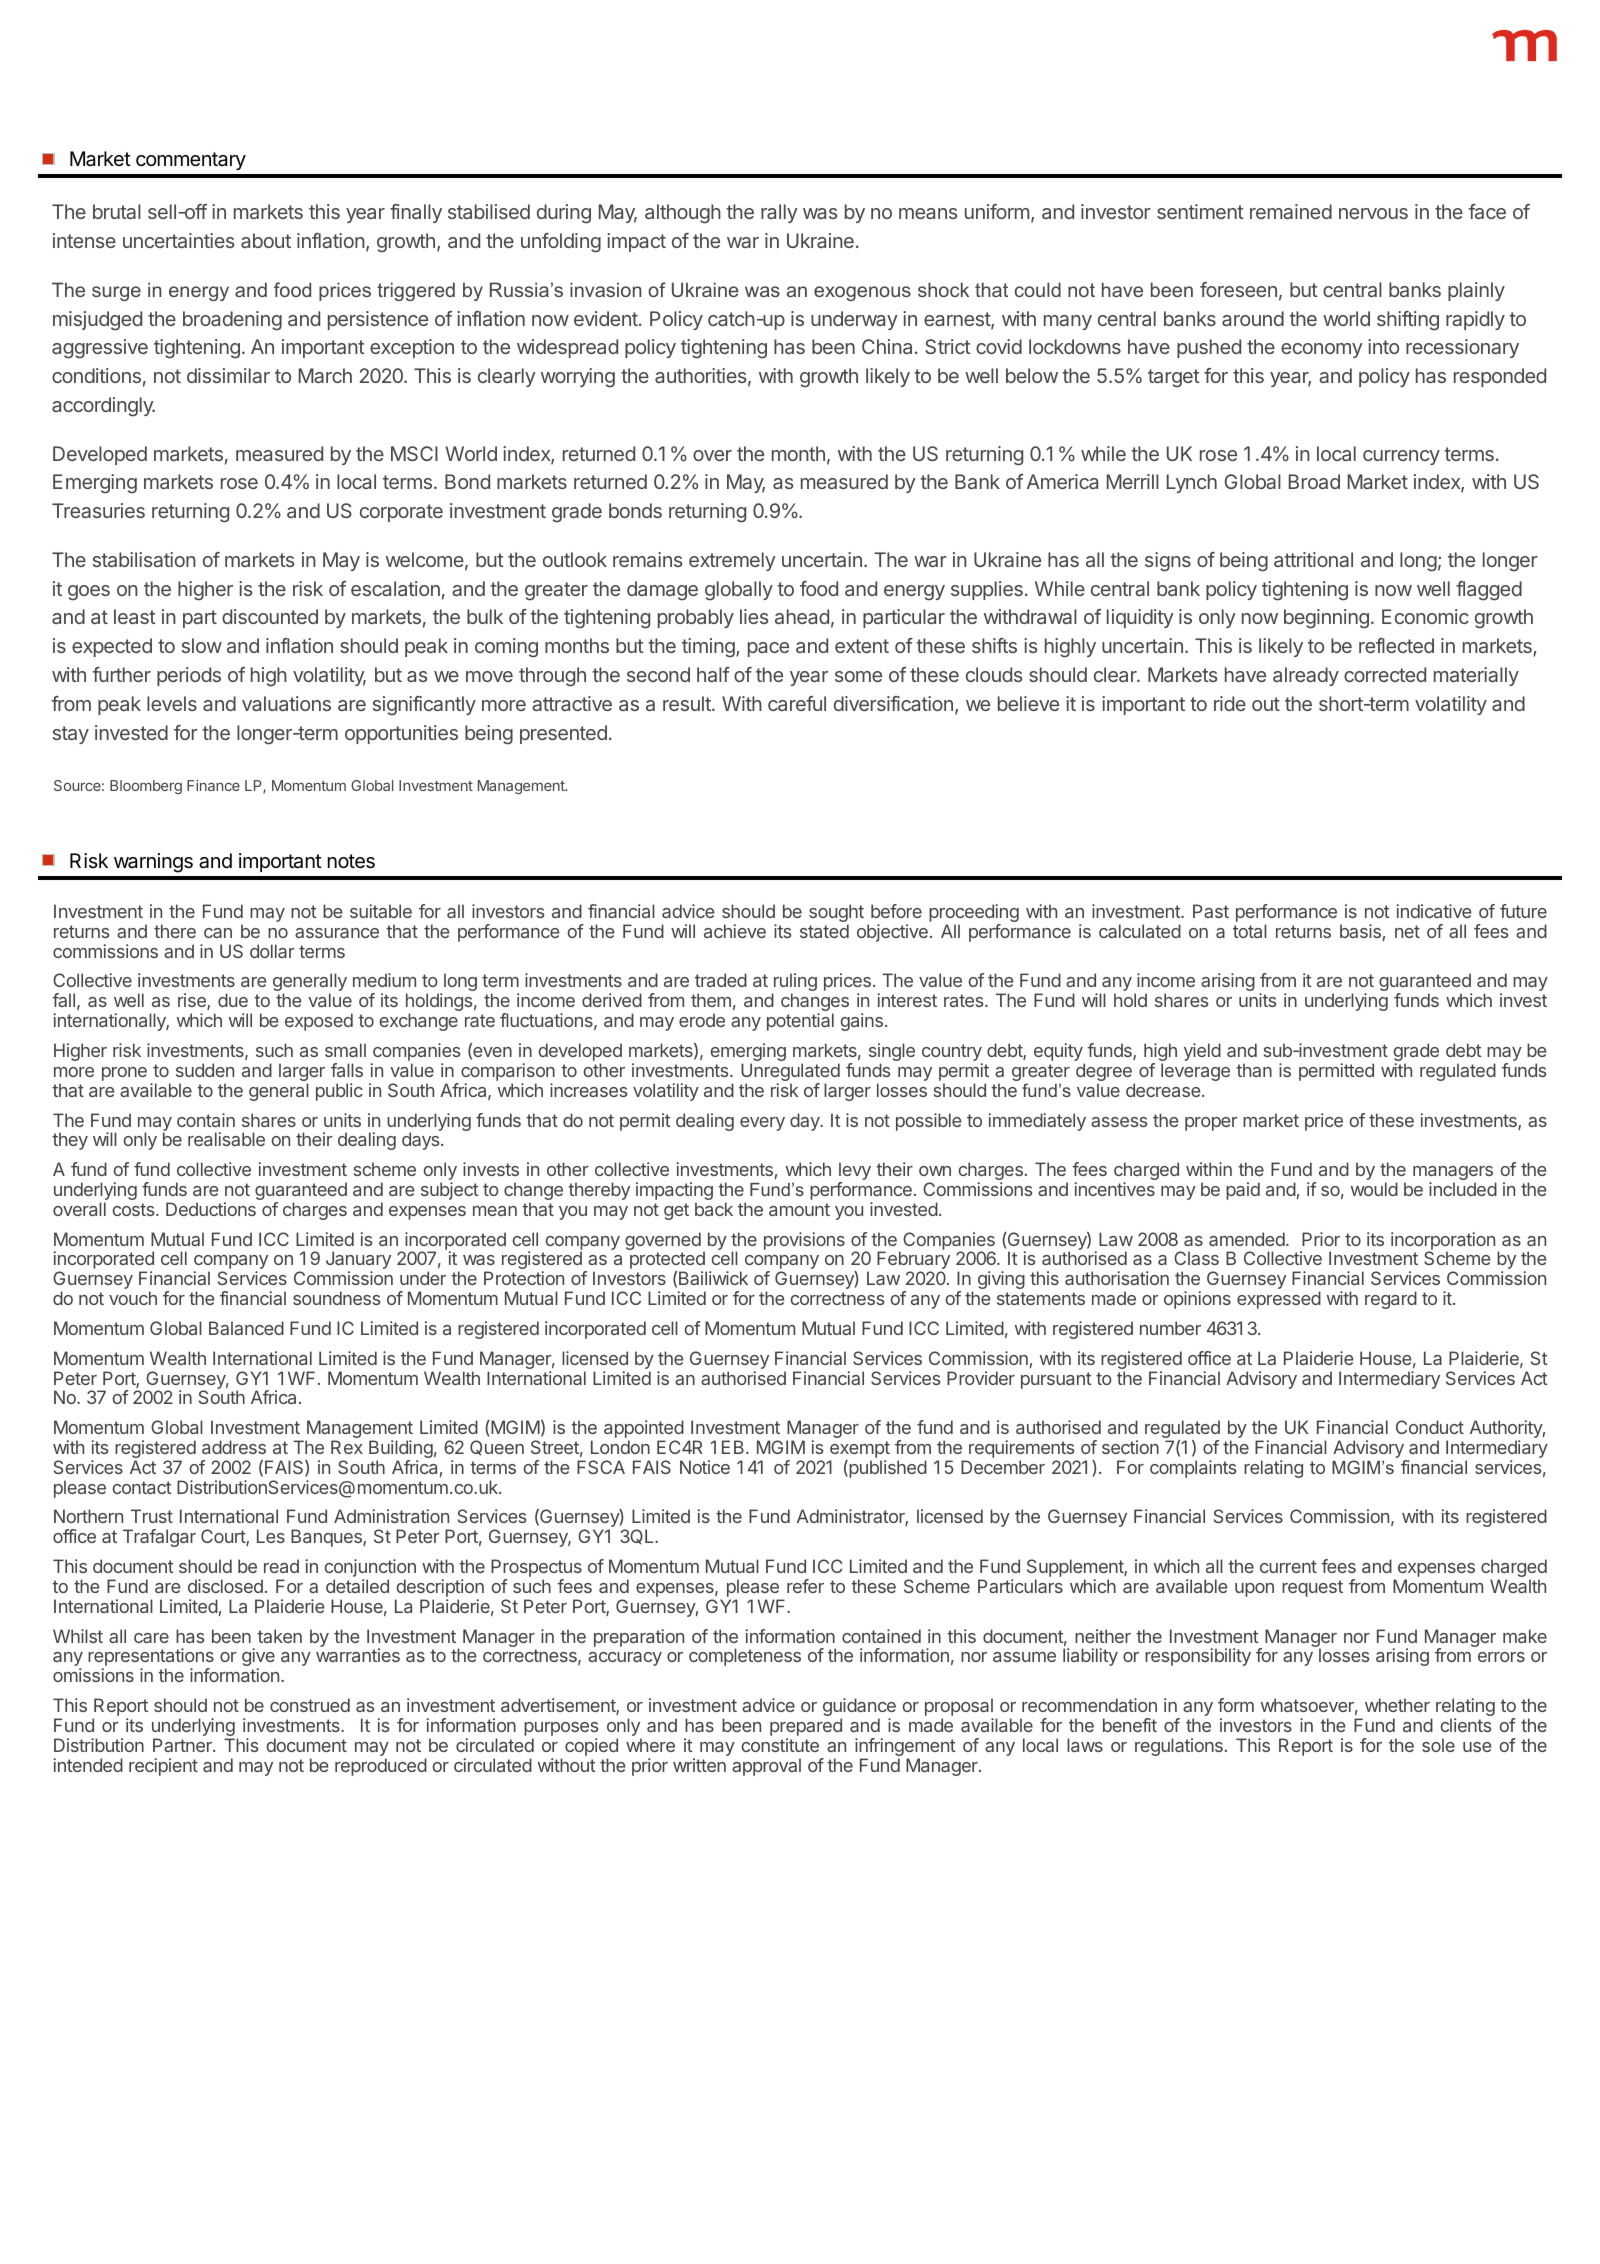 The width and height of the screenshot is (1600, 2264). What do you see at coordinates (272, 951) in the screenshot?
I see `dollar` at bounding box center [272, 951].
